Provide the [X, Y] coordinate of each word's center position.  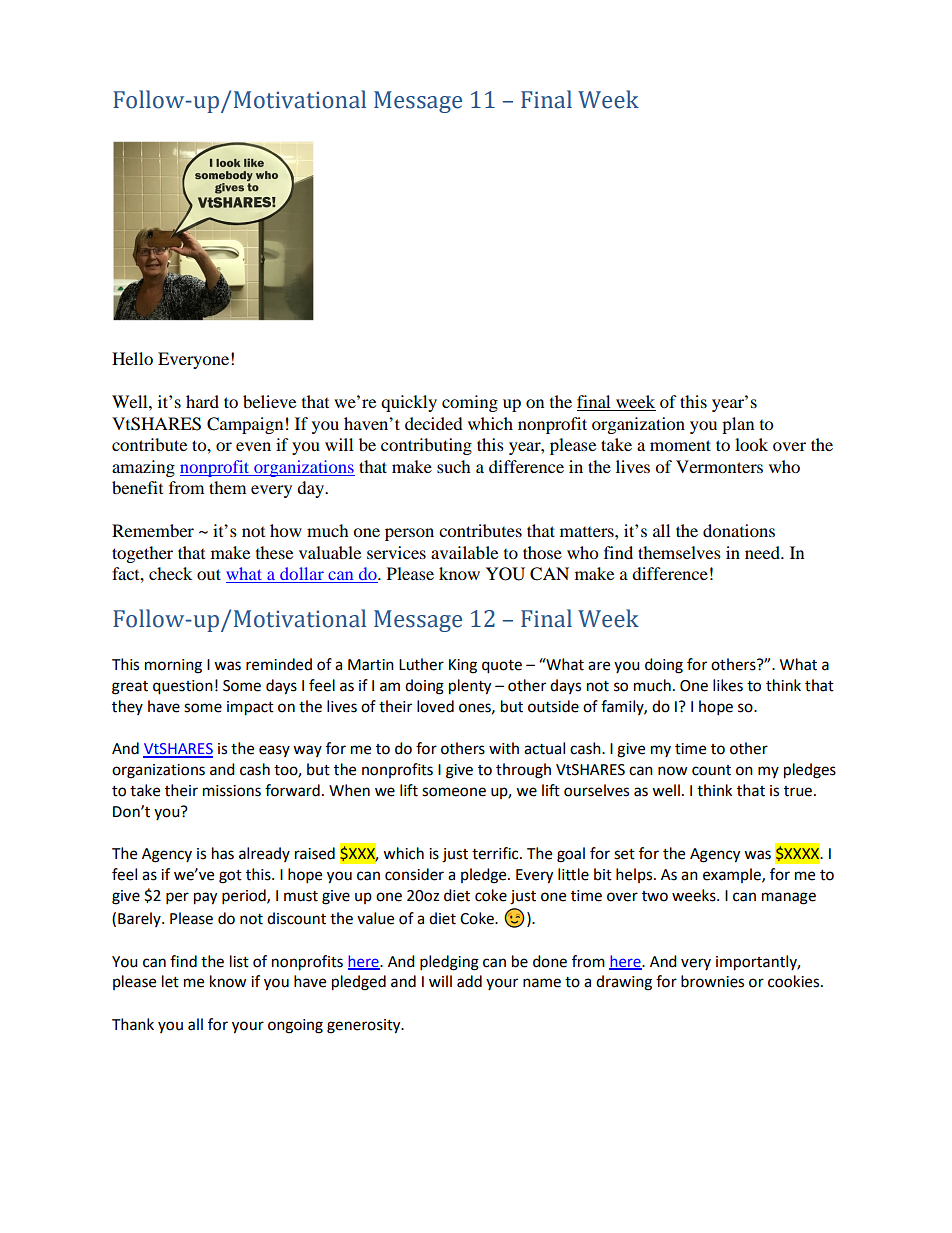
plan [738, 425]
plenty [470, 687]
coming [470, 403]
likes [728, 685]
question [183, 687]
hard [202, 401]
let [170, 981]
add [469, 981]
